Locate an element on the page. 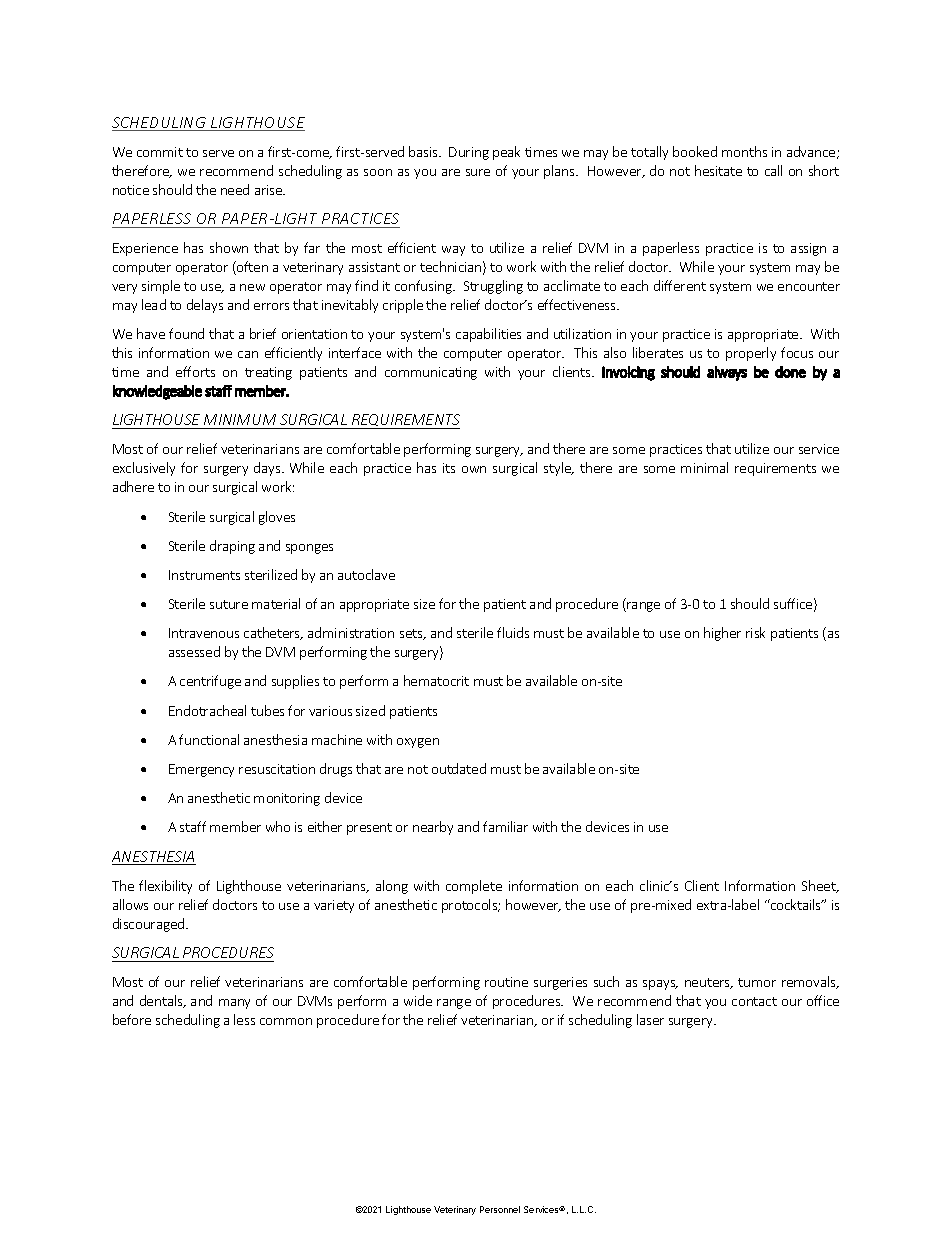 This image has width=952, height=1233. complete is located at coordinates (474, 887).
